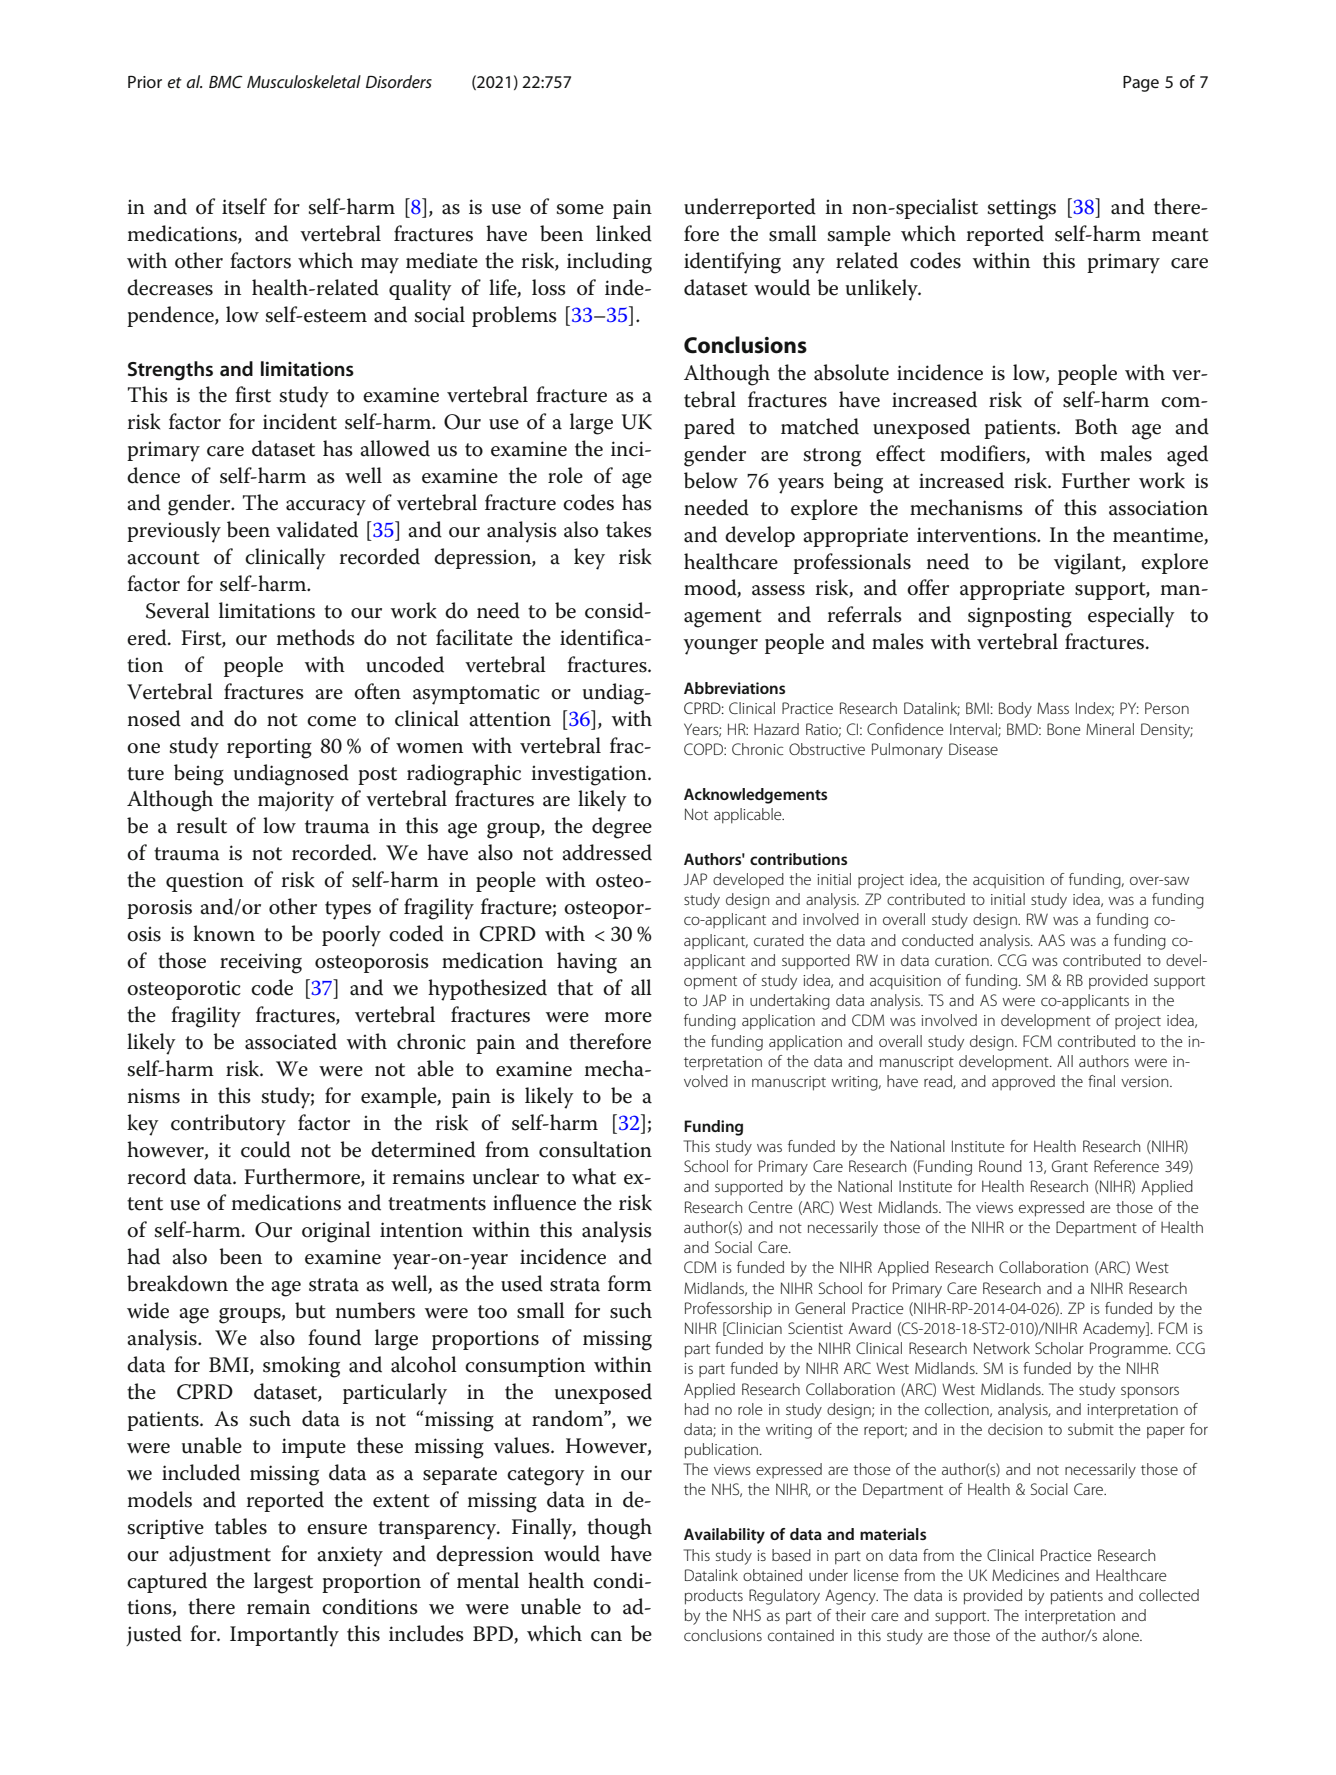  I want to click on original, so click(336, 1232).
